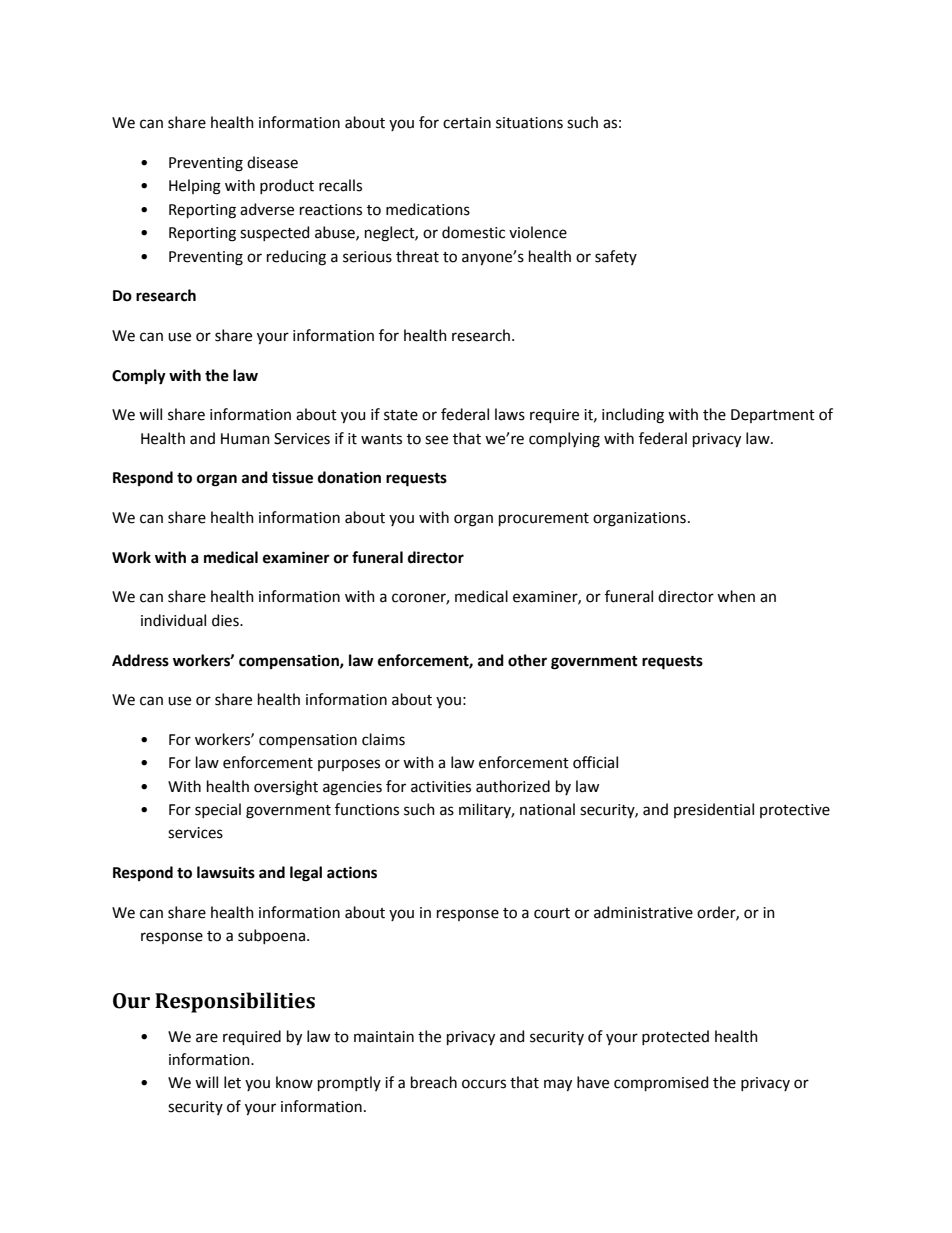  Describe the element at coordinates (467, 123) in the image. I see `certain` at that location.
